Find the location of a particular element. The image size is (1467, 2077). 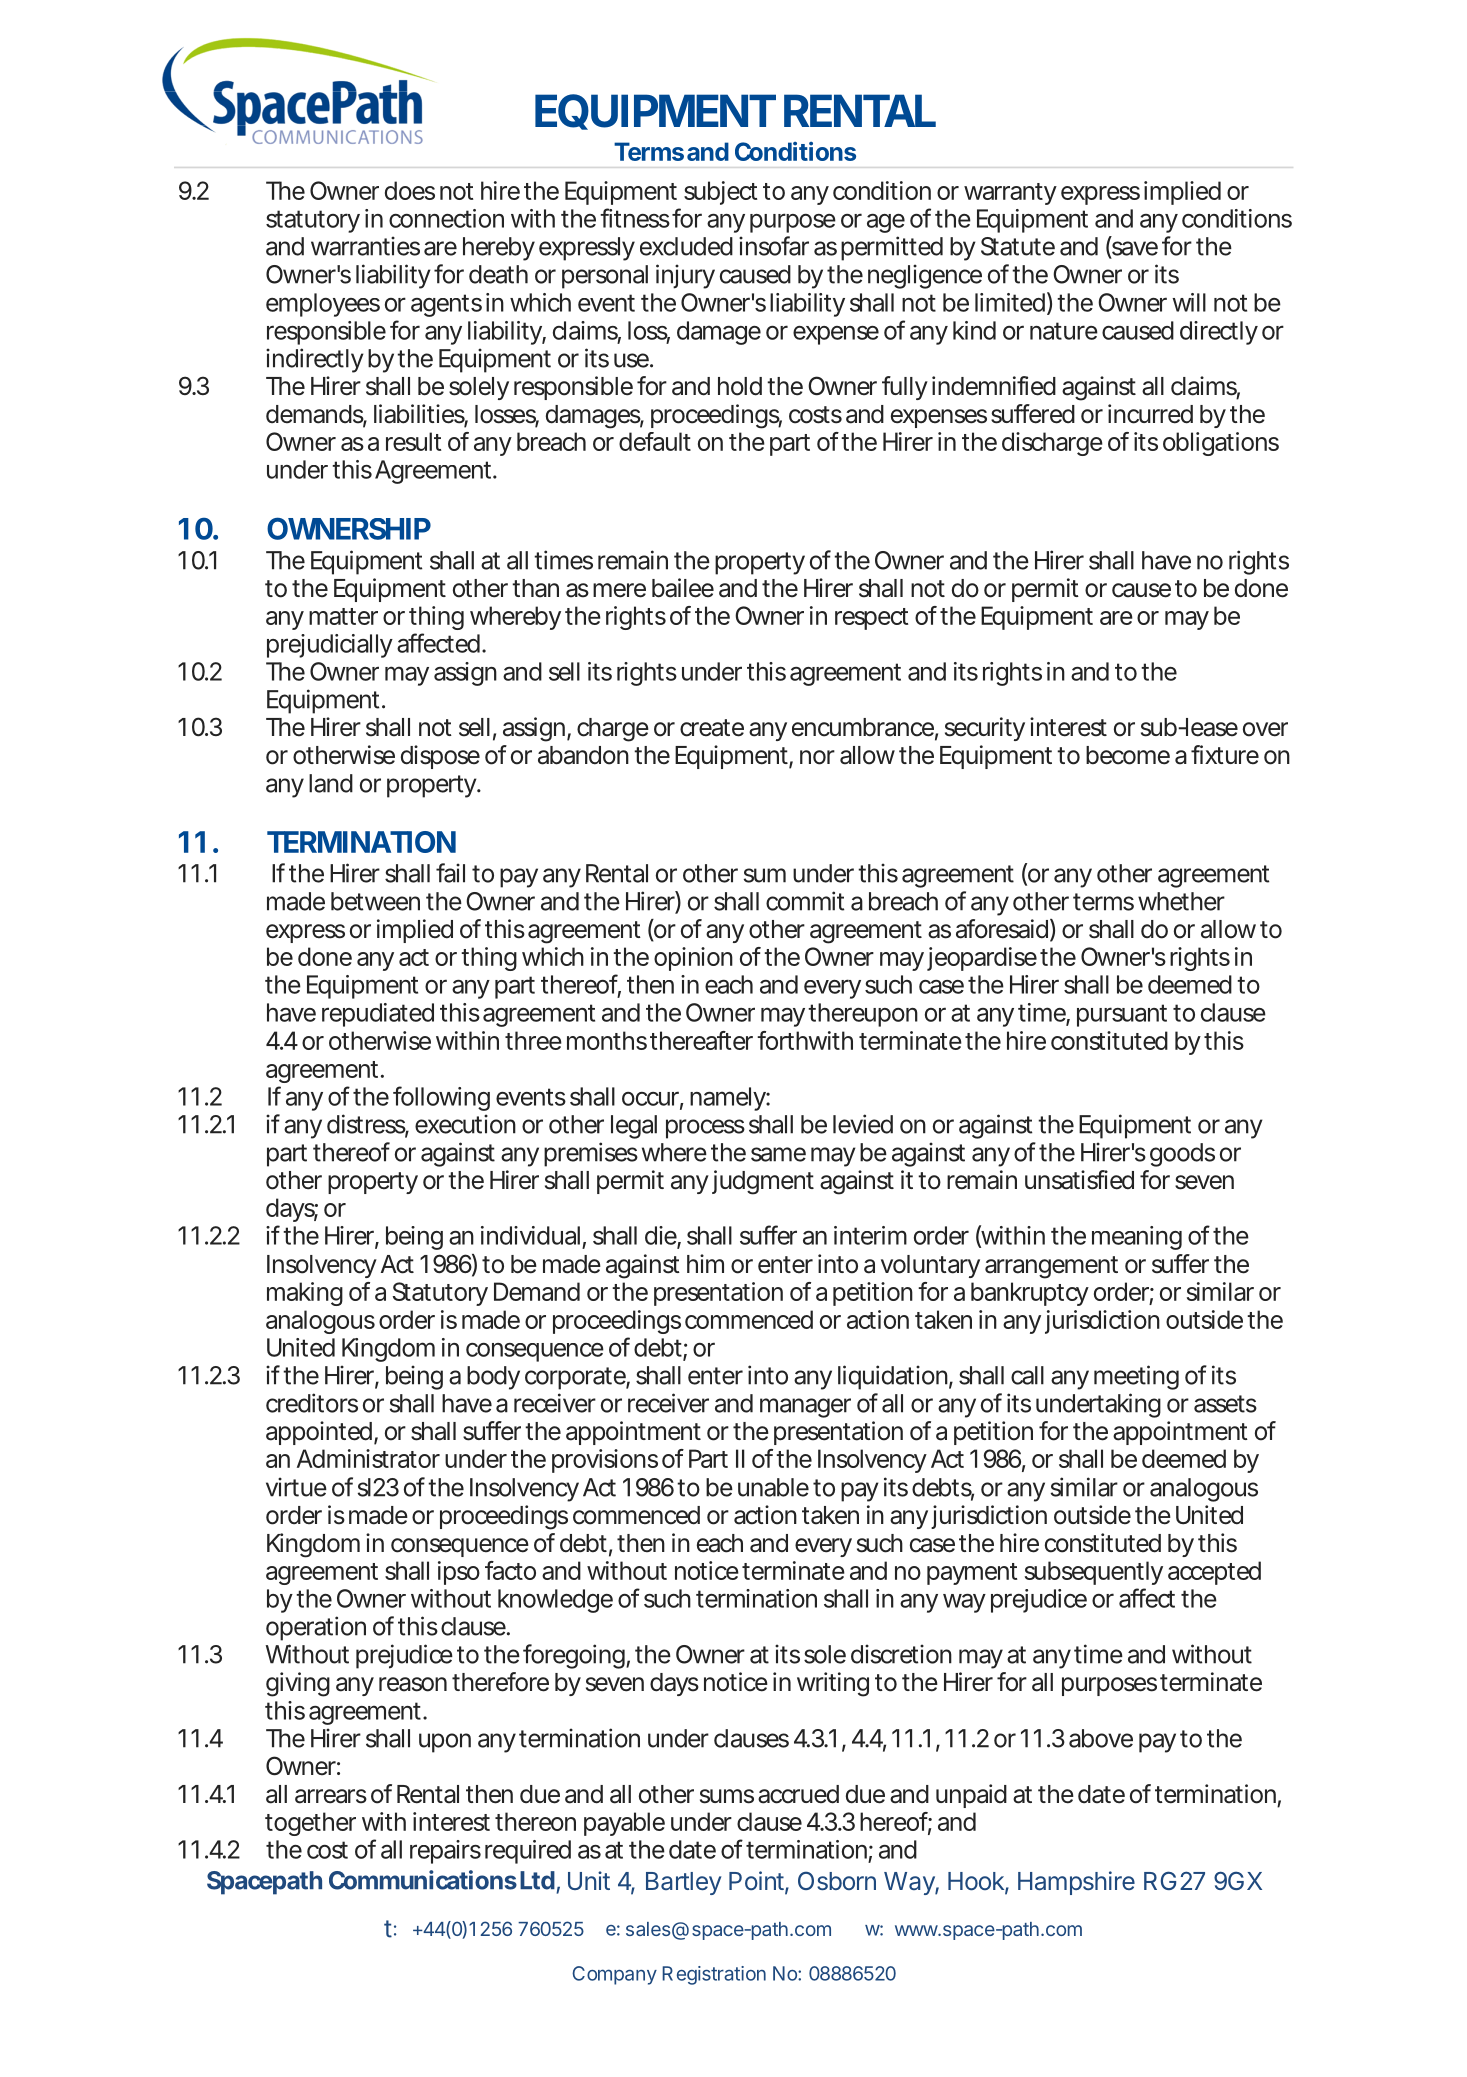

will is located at coordinates (1189, 302).
